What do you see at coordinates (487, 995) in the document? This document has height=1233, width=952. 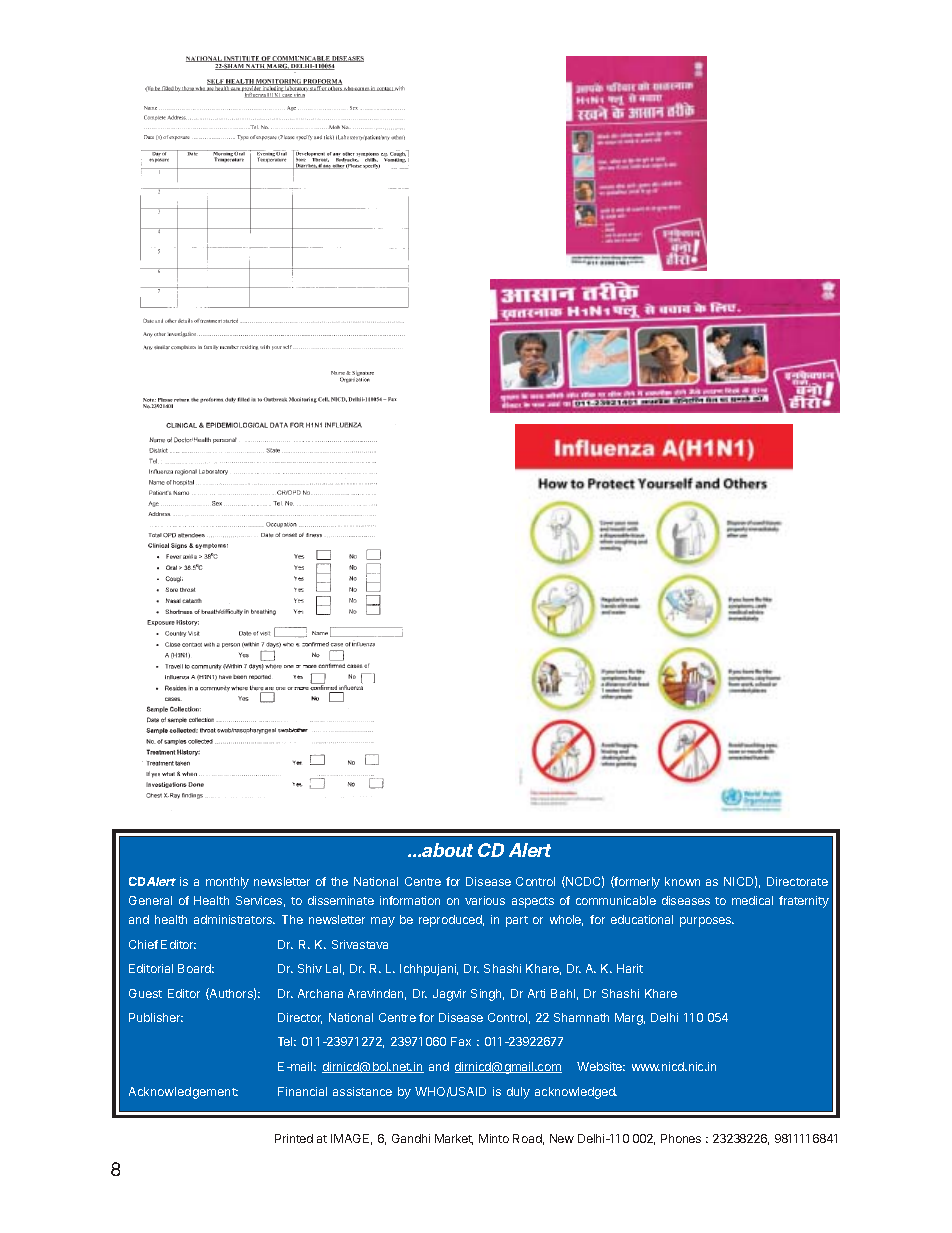 I see `Singh` at bounding box center [487, 995].
